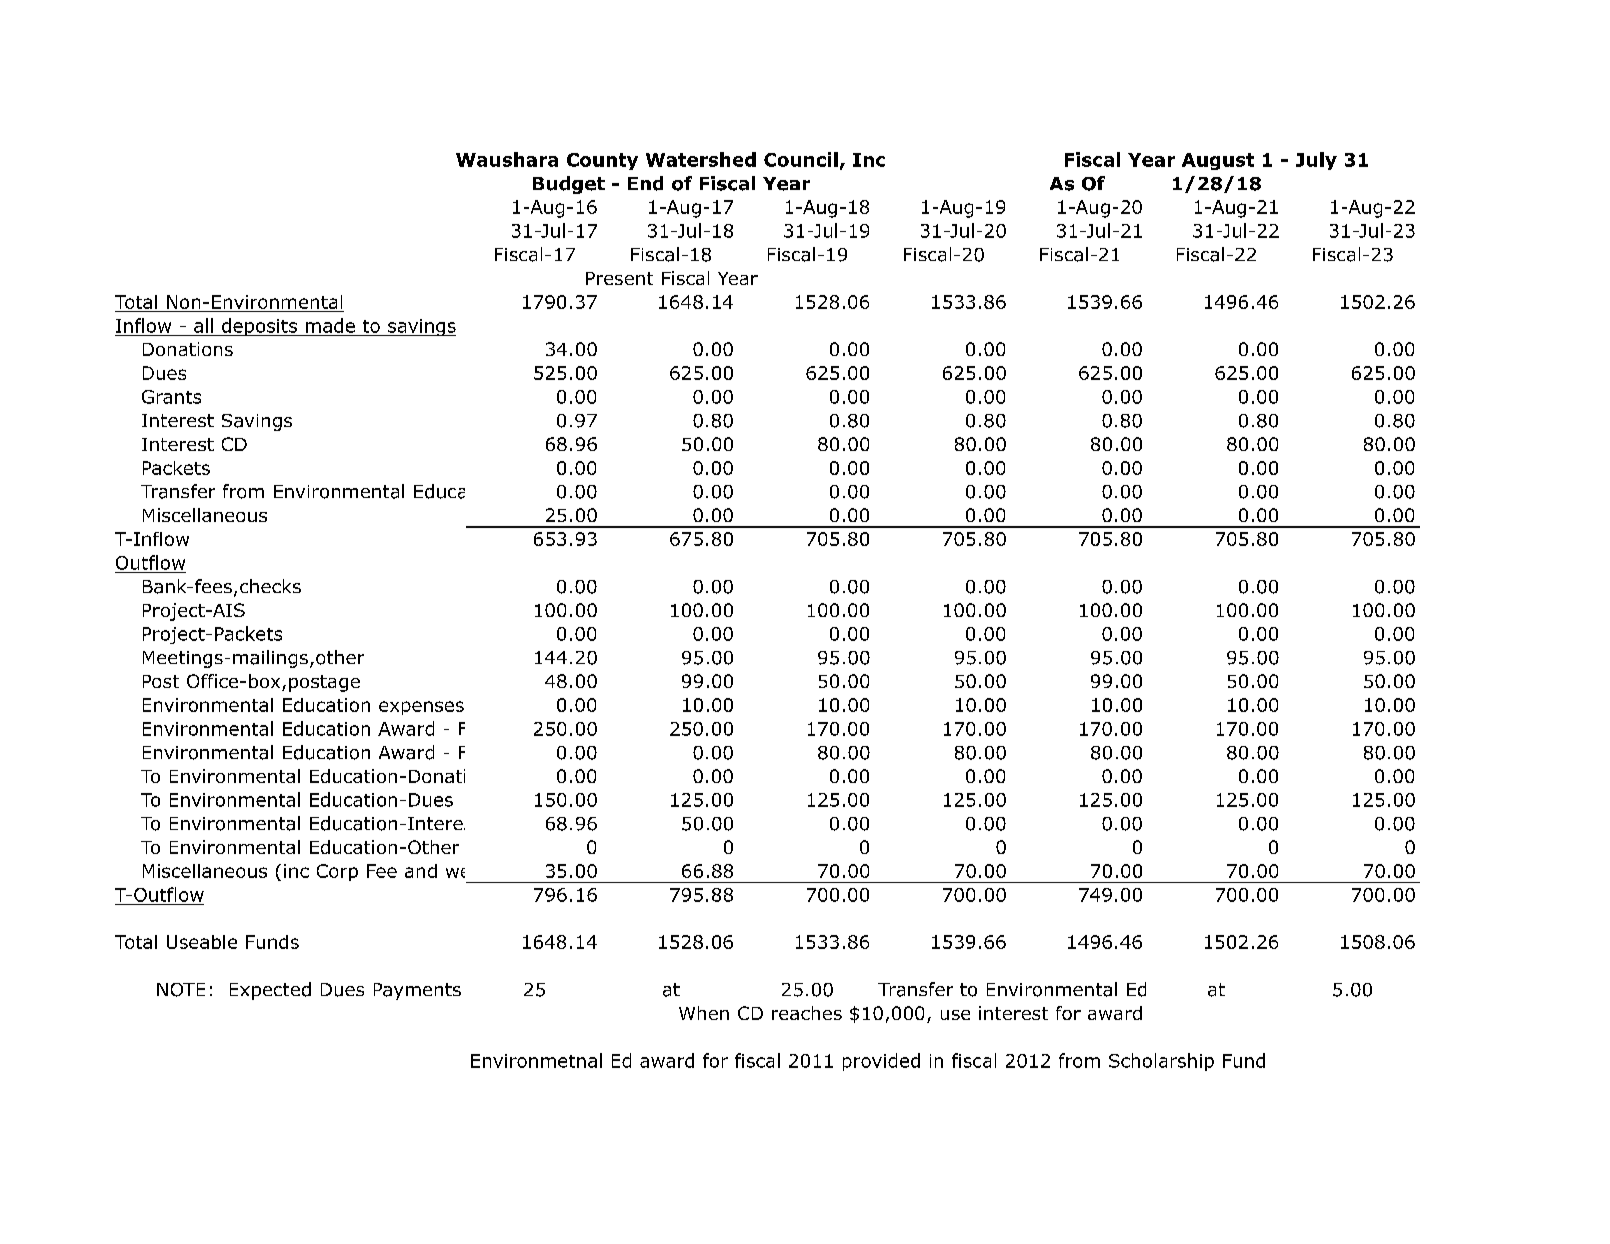 The height and width of the image is (1244, 1610). Describe the element at coordinates (421, 871) in the image. I see `and` at that location.
